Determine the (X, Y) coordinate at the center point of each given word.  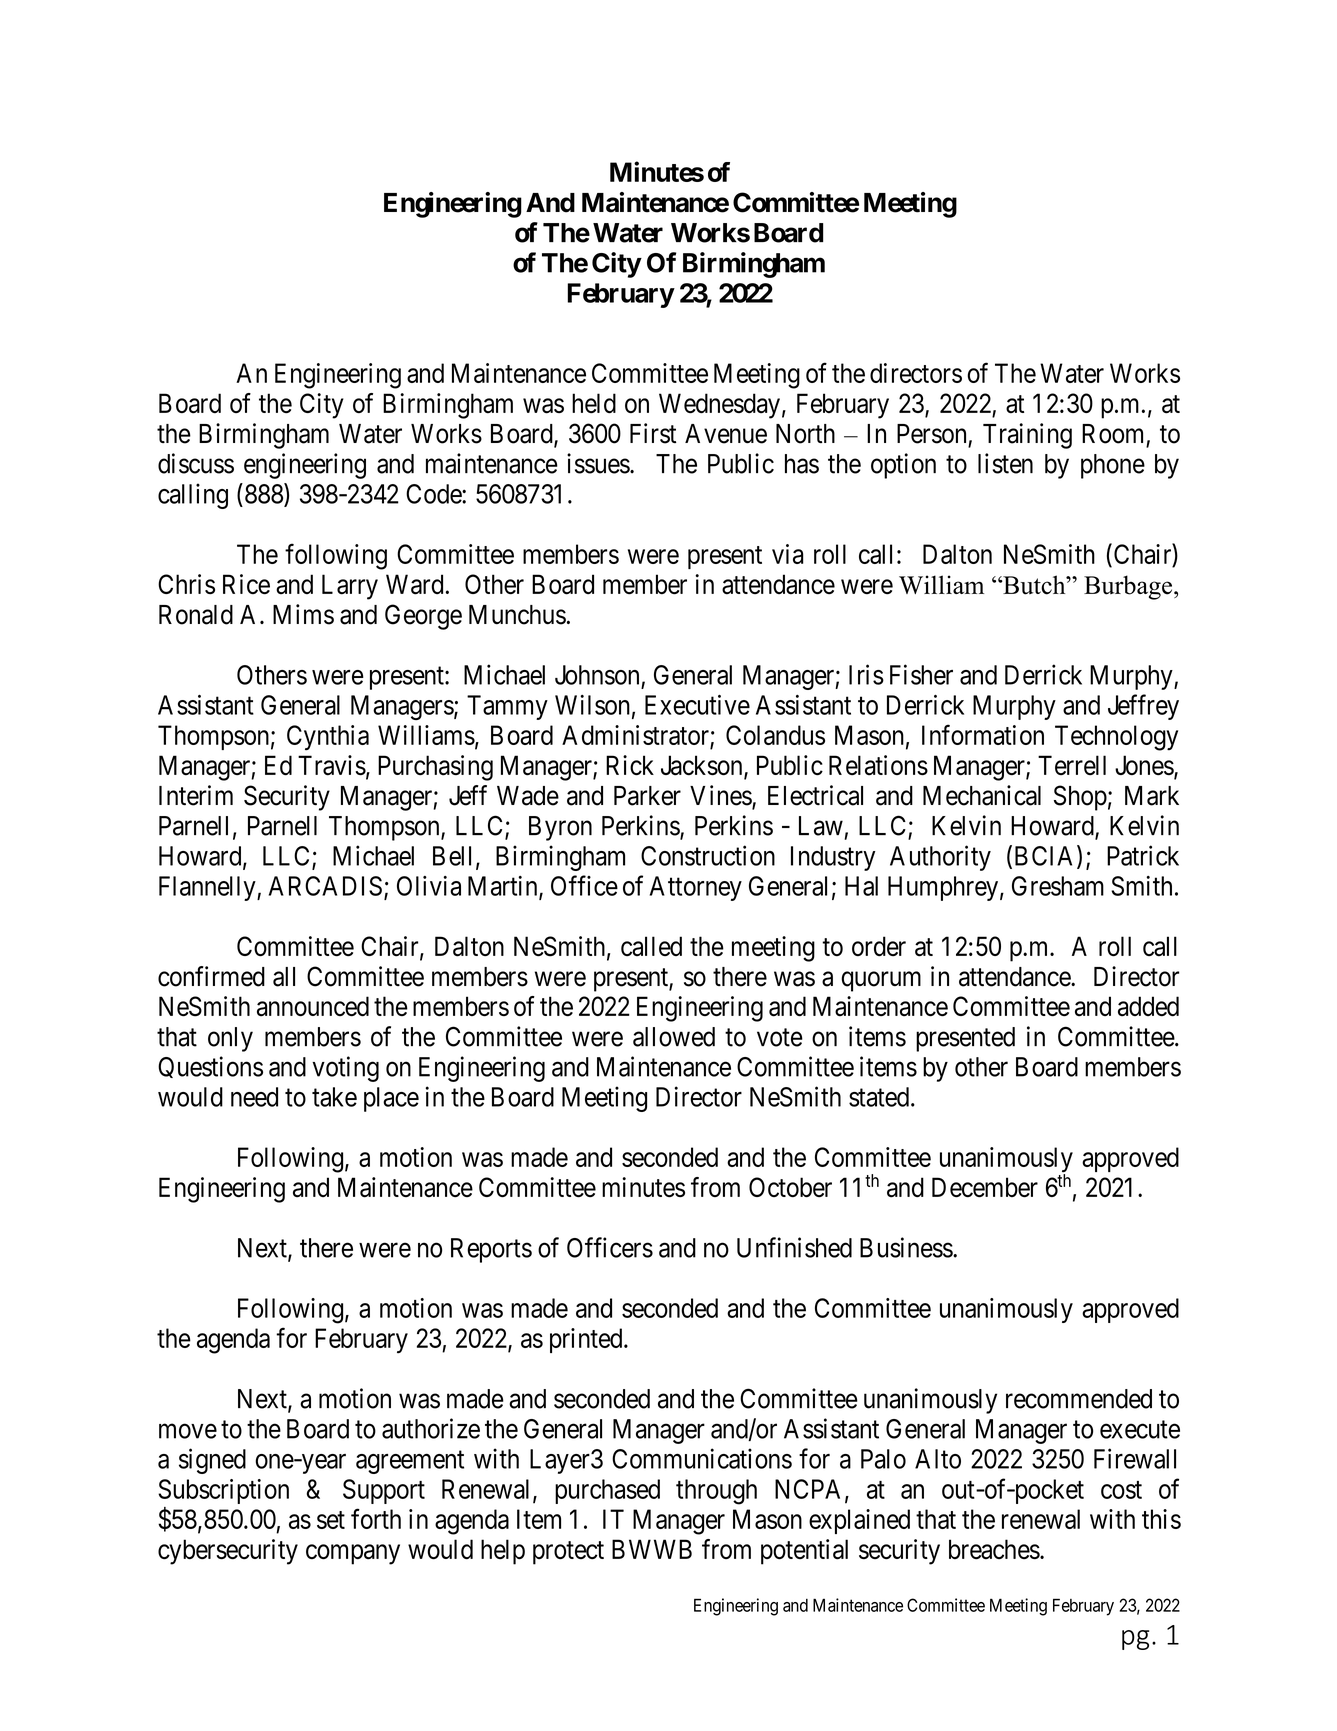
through (716, 1492)
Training (1027, 436)
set (331, 1520)
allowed (674, 1037)
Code (434, 494)
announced (313, 1006)
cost (1121, 1490)
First (653, 433)
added (1148, 1006)
